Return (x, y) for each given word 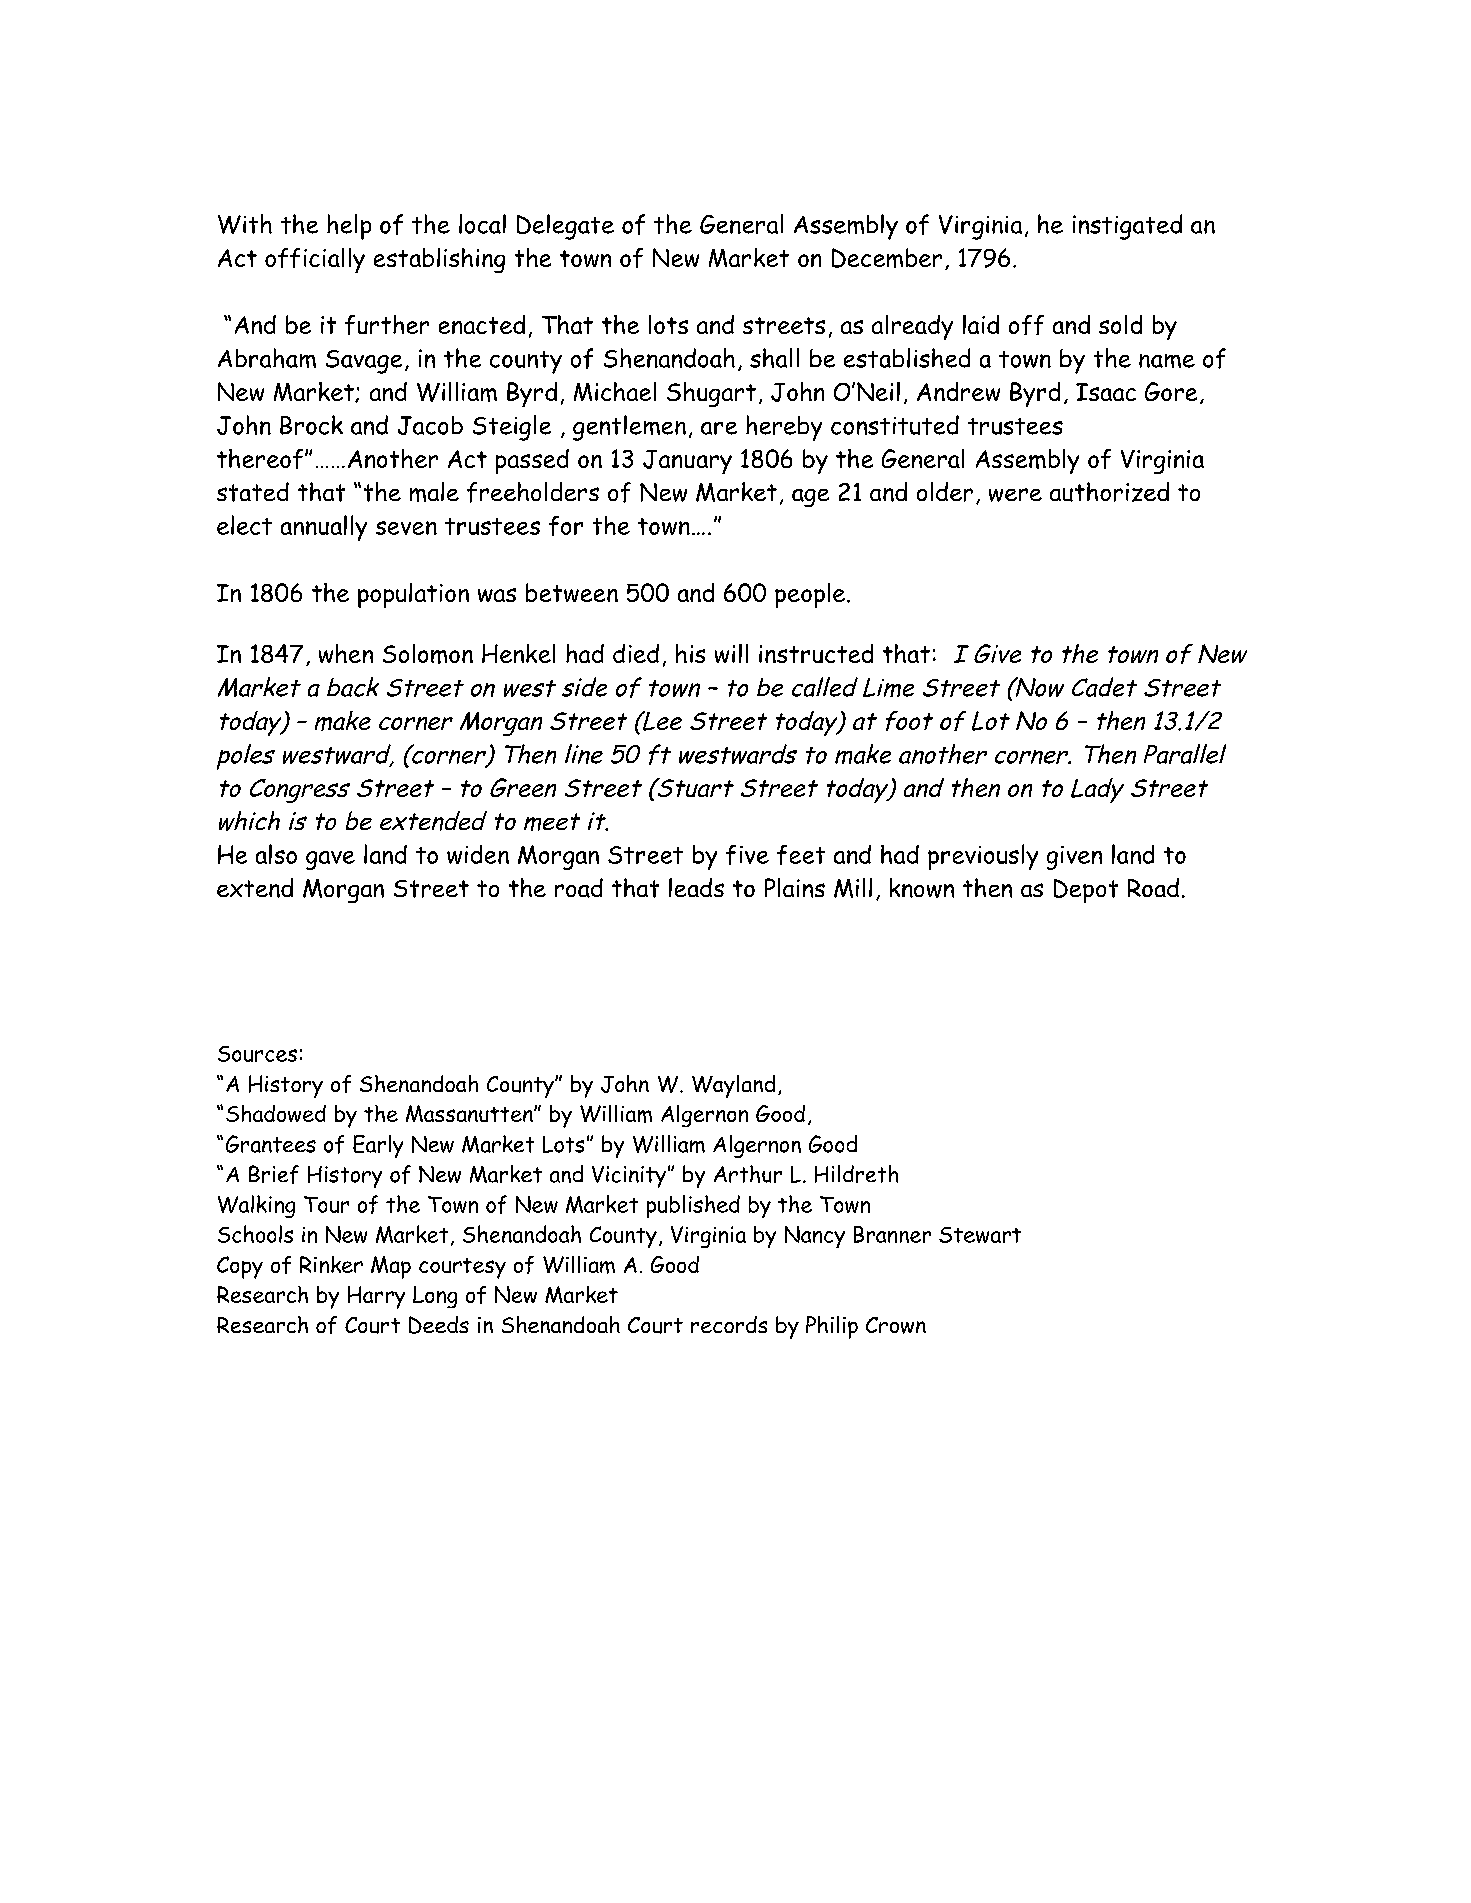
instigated (1127, 227)
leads (696, 887)
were (1015, 495)
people (810, 595)
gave (330, 860)
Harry (376, 1297)
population (413, 595)
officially (315, 260)
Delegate (565, 227)
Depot (1086, 891)
